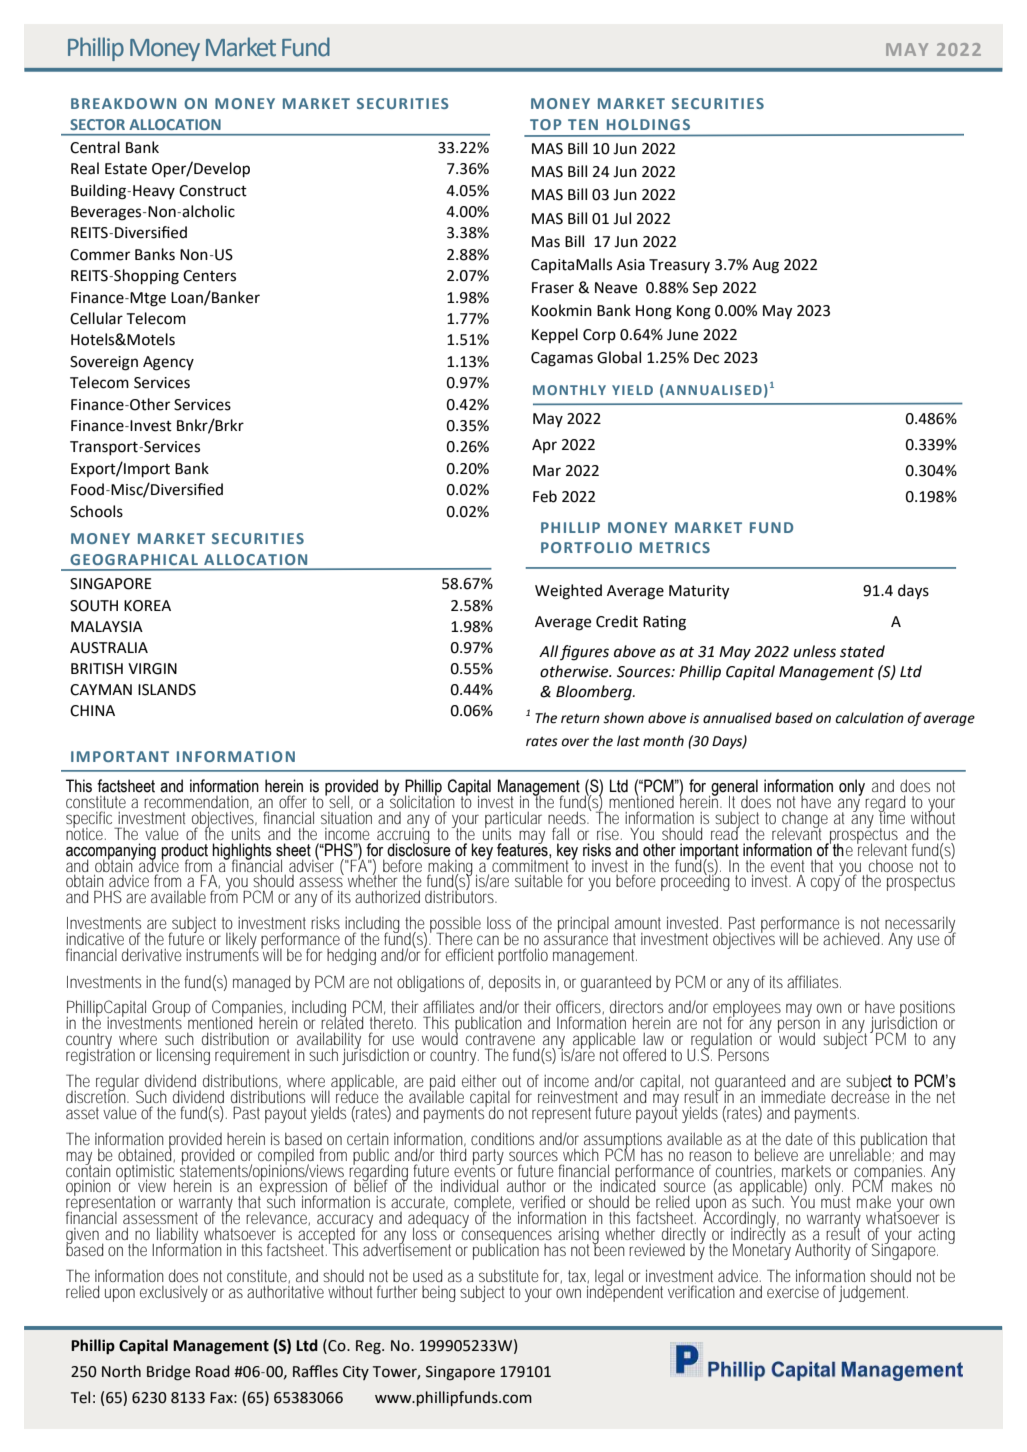 Image resolution: width=1027 pixels, height=1452 pixels. What do you see at coordinates (134, 559) in the screenshot?
I see `GEOGRAPHICAL` at bounding box center [134, 559].
